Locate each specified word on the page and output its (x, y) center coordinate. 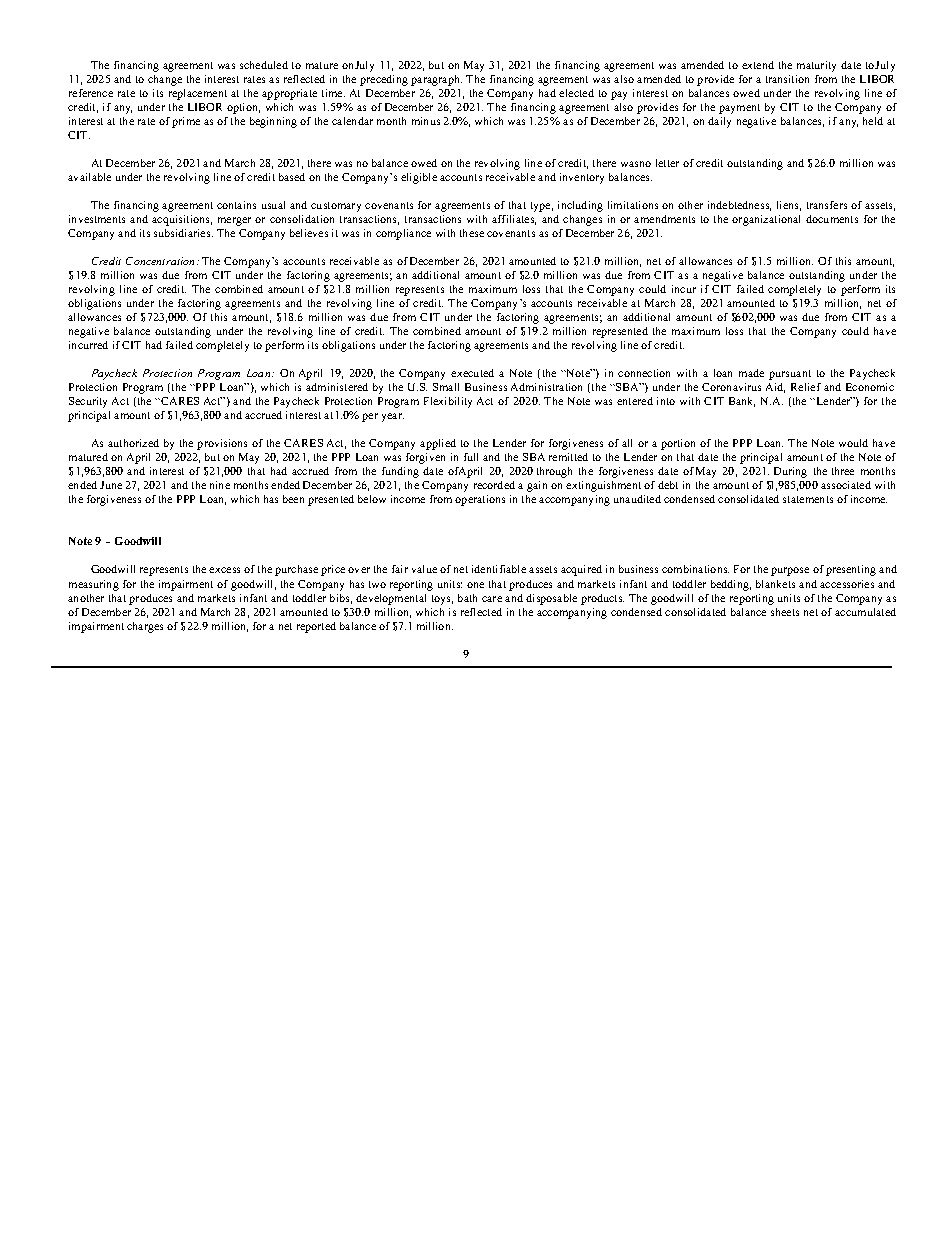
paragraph (436, 80)
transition (787, 79)
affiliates (514, 220)
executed (472, 373)
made (751, 373)
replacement (198, 94)
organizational (766, 220)
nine (220, 485)
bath (467, 598)
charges (145, 627)
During (790, 472)
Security (88, 402)
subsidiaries (183, 233)
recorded (494, 485)
